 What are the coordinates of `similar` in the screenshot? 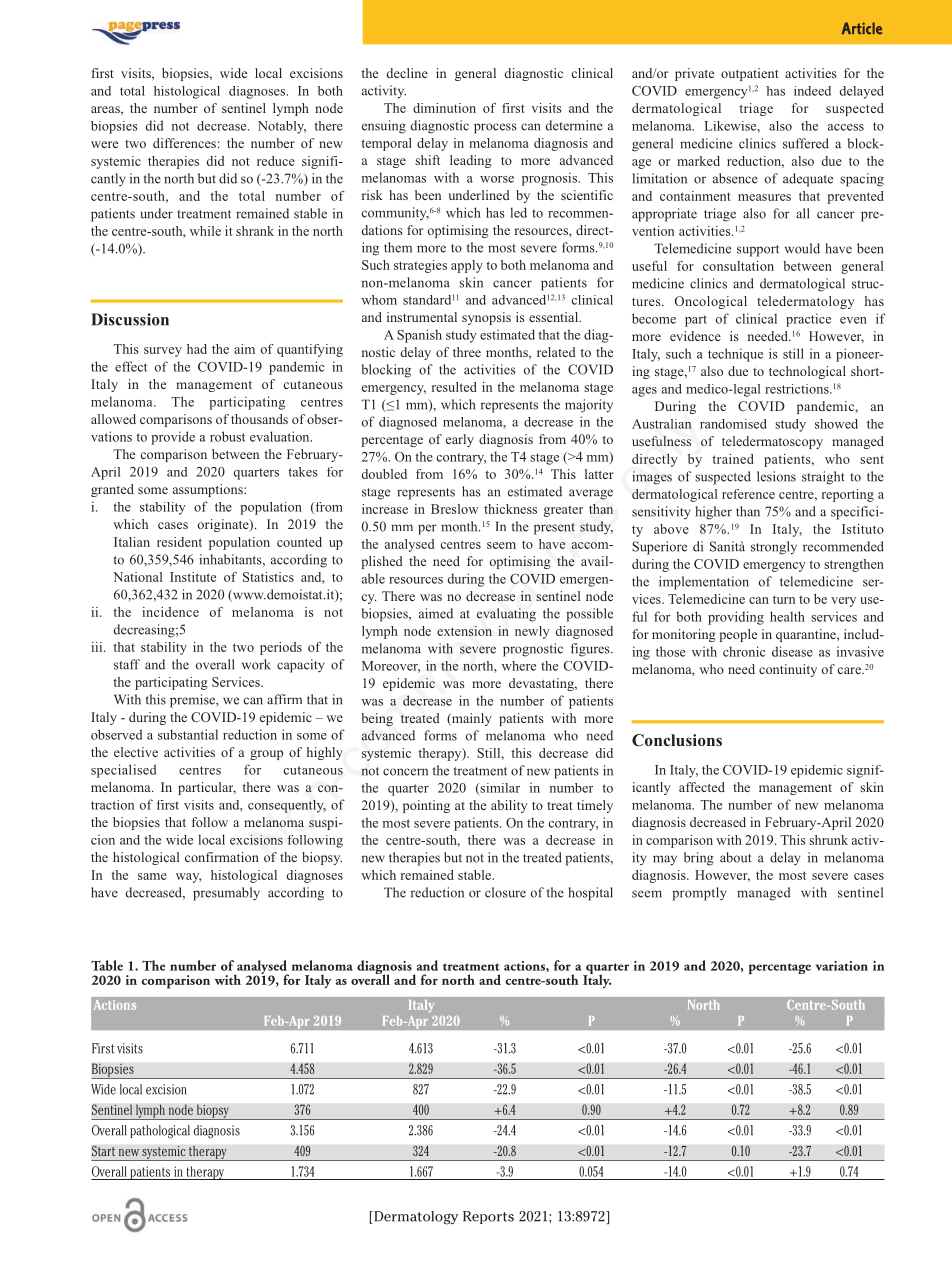 It's located at (499, 789).
